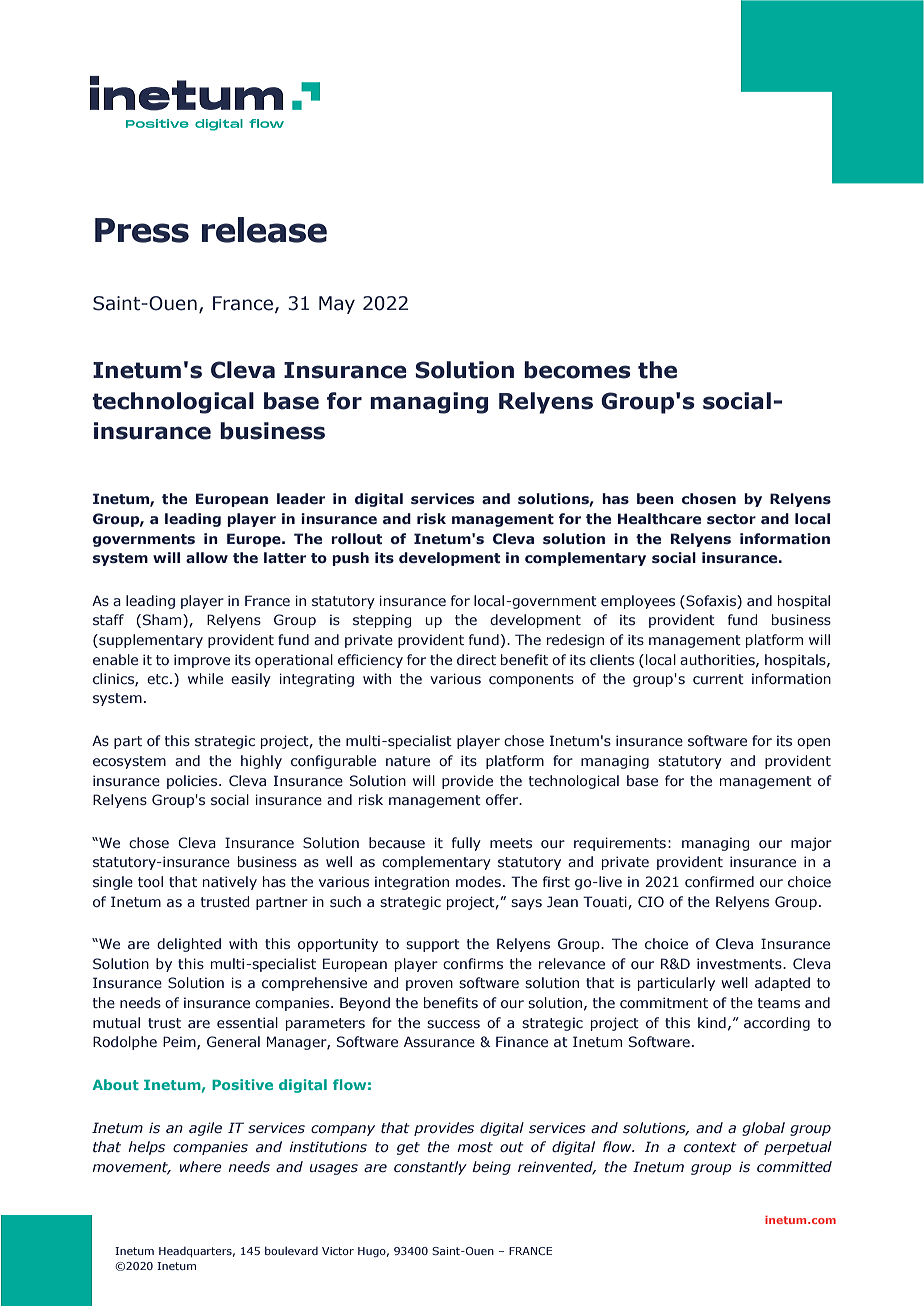 The height and width of the image is (1308, 924). What do you see at coordinates (142, 230) in the image?
I see `Press` at bounding box center [142, 230].
